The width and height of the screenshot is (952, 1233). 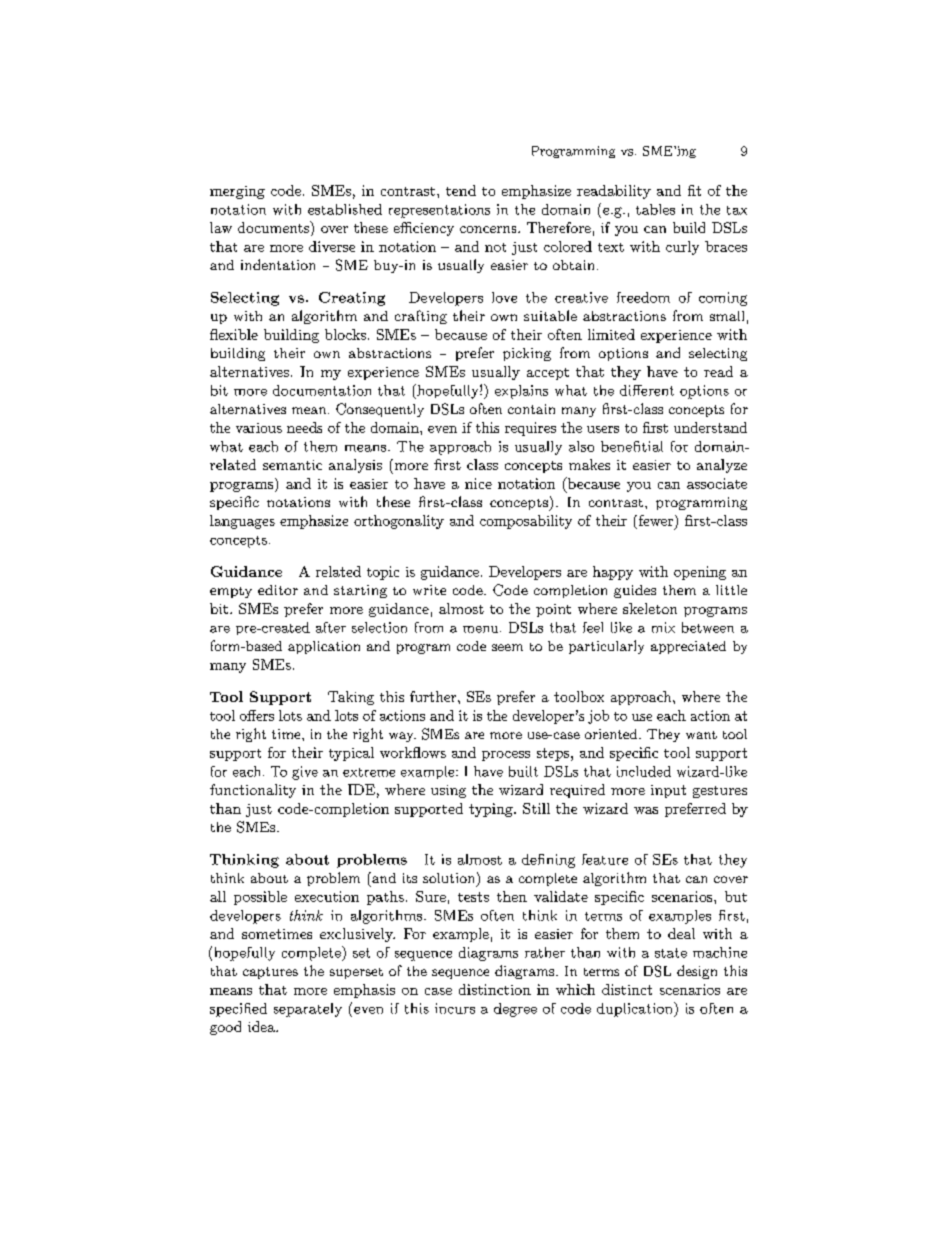 What do you see at coordinates (701, 735) in the screenshot?
I see `want` at bounding box center [701, 735].
